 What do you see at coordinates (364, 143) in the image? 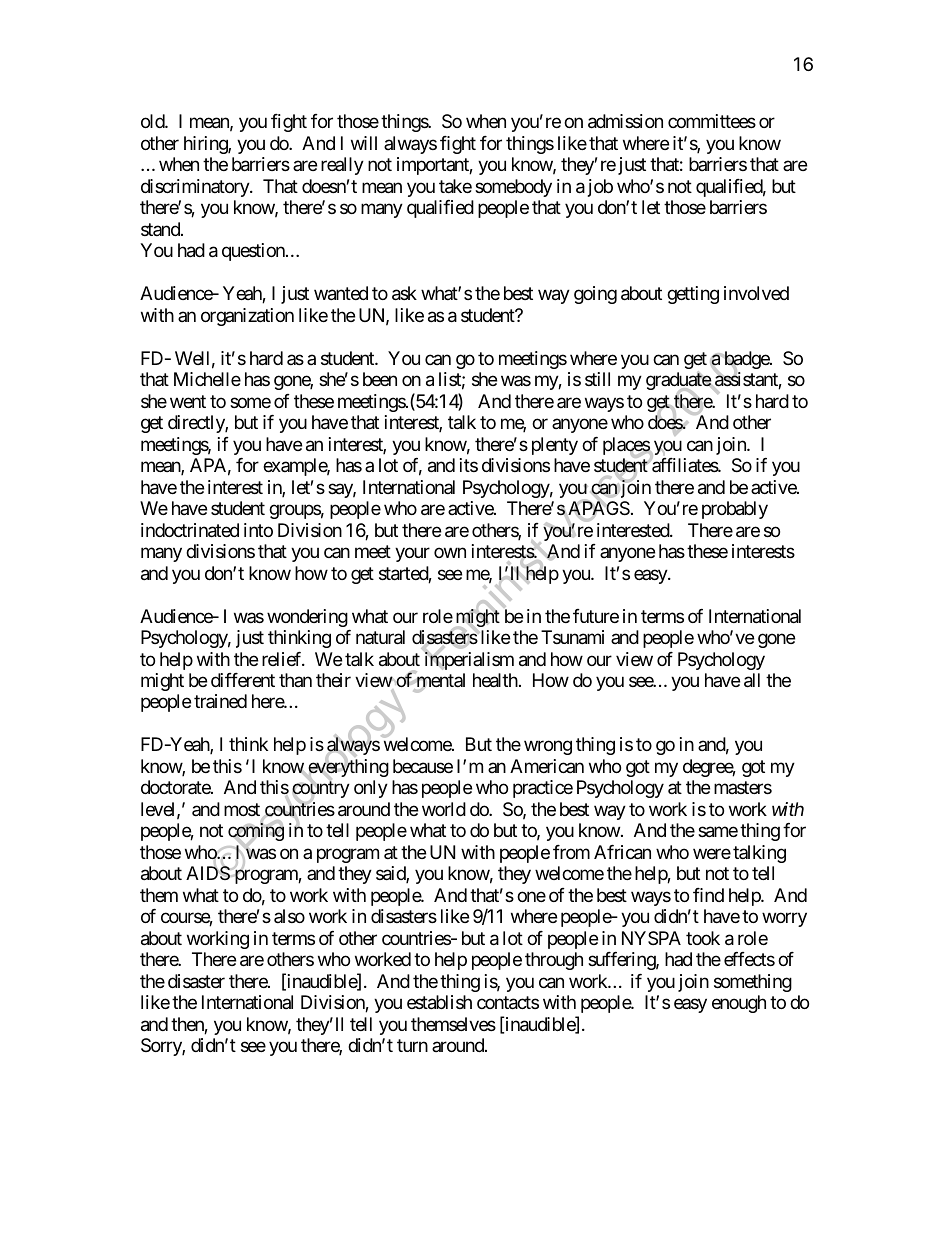
I see `will` at bounding box center [364, 143].
